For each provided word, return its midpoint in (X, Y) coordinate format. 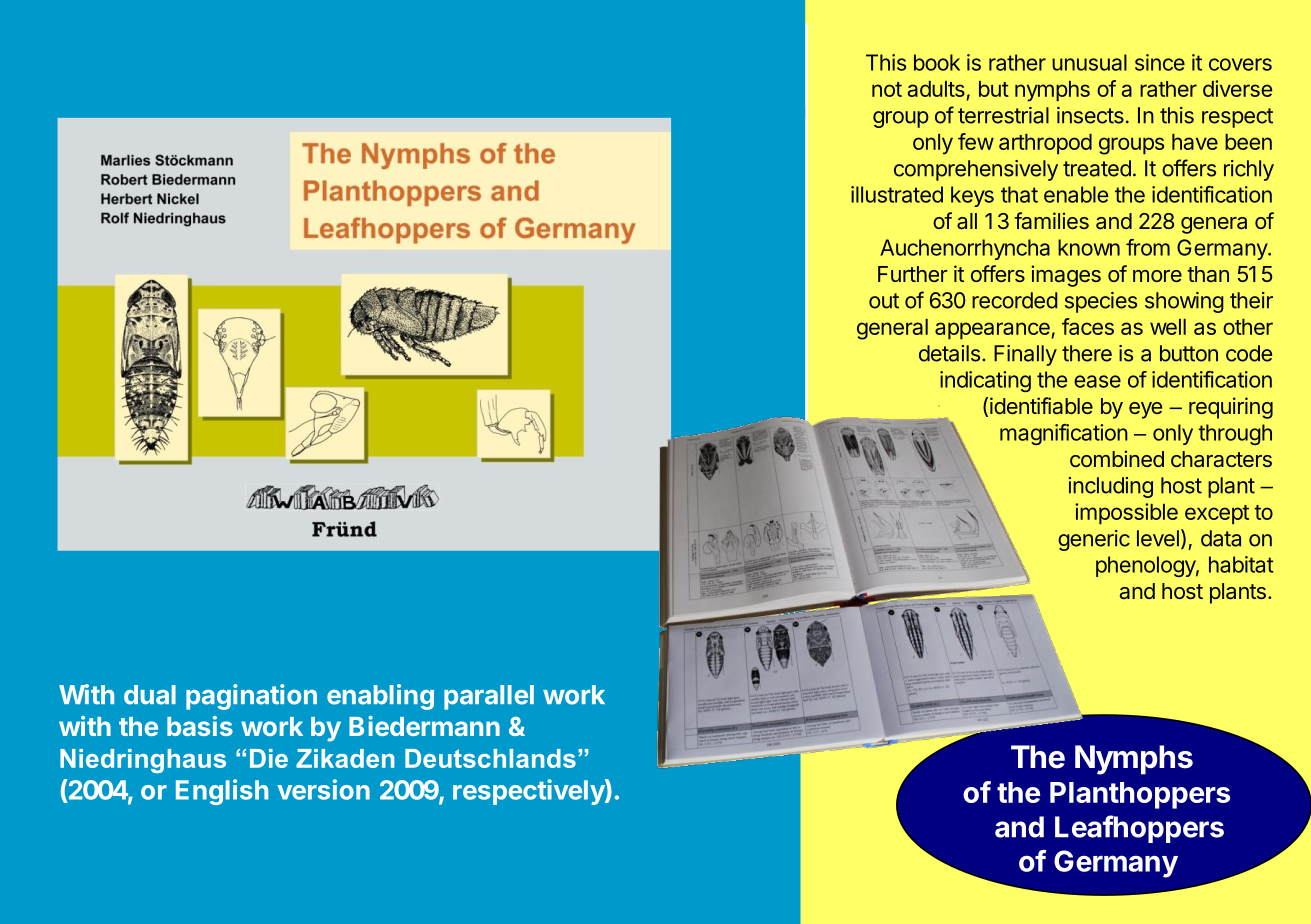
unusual (1089, 62)
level (1158, 538)
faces (1088, 326)
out (884, 301)
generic (1094, 540)
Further (913, 274)
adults (936, 89)
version (323, 789)
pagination (251, 697)
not (887, 89)
